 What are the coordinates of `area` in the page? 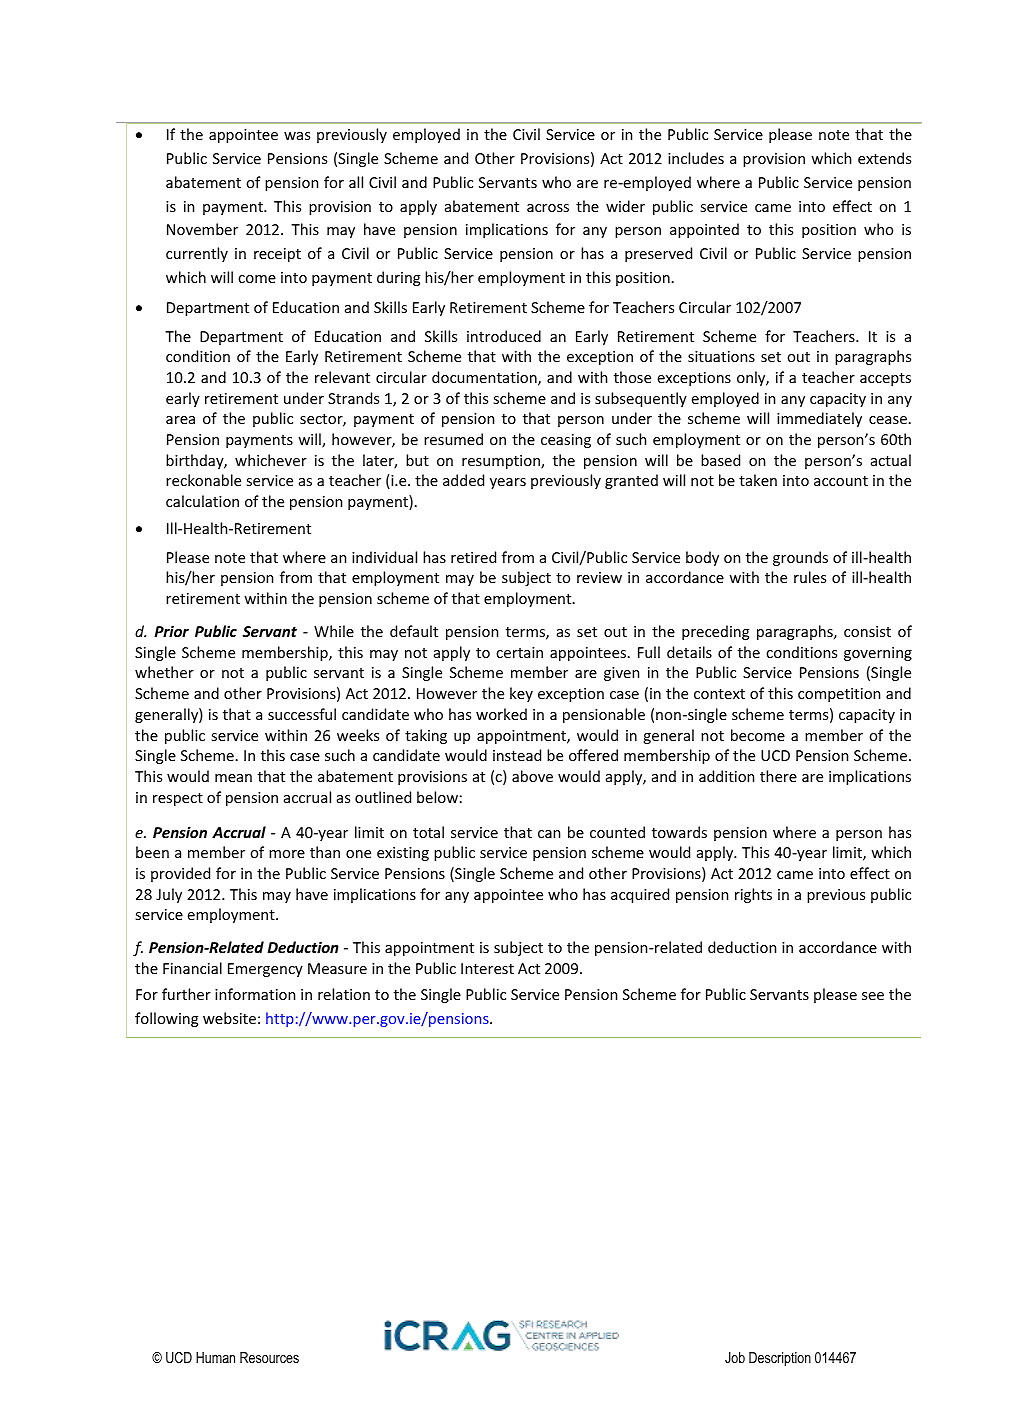 It's located at (180, 420).
